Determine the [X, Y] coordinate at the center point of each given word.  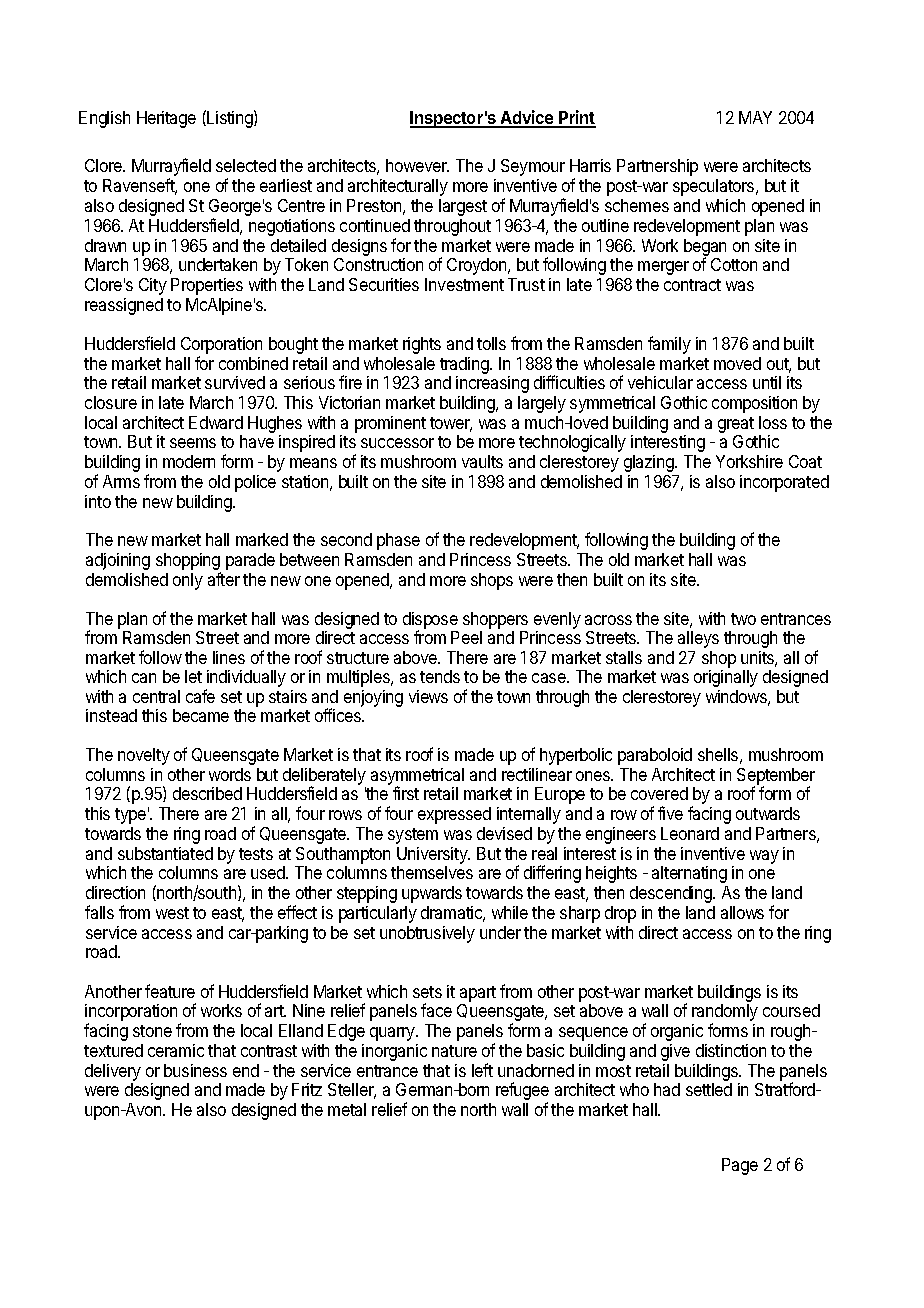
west [172, 913]
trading [465, 367]
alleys [698, 639]
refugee [522, 1092]
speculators [715, 187]
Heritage [166, 119]
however [417, 165]
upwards [432, 894]
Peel [466, 637]
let [193, 676]
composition [754, 404]
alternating [689, 874]
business [195, 1070]
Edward [216, 422]
